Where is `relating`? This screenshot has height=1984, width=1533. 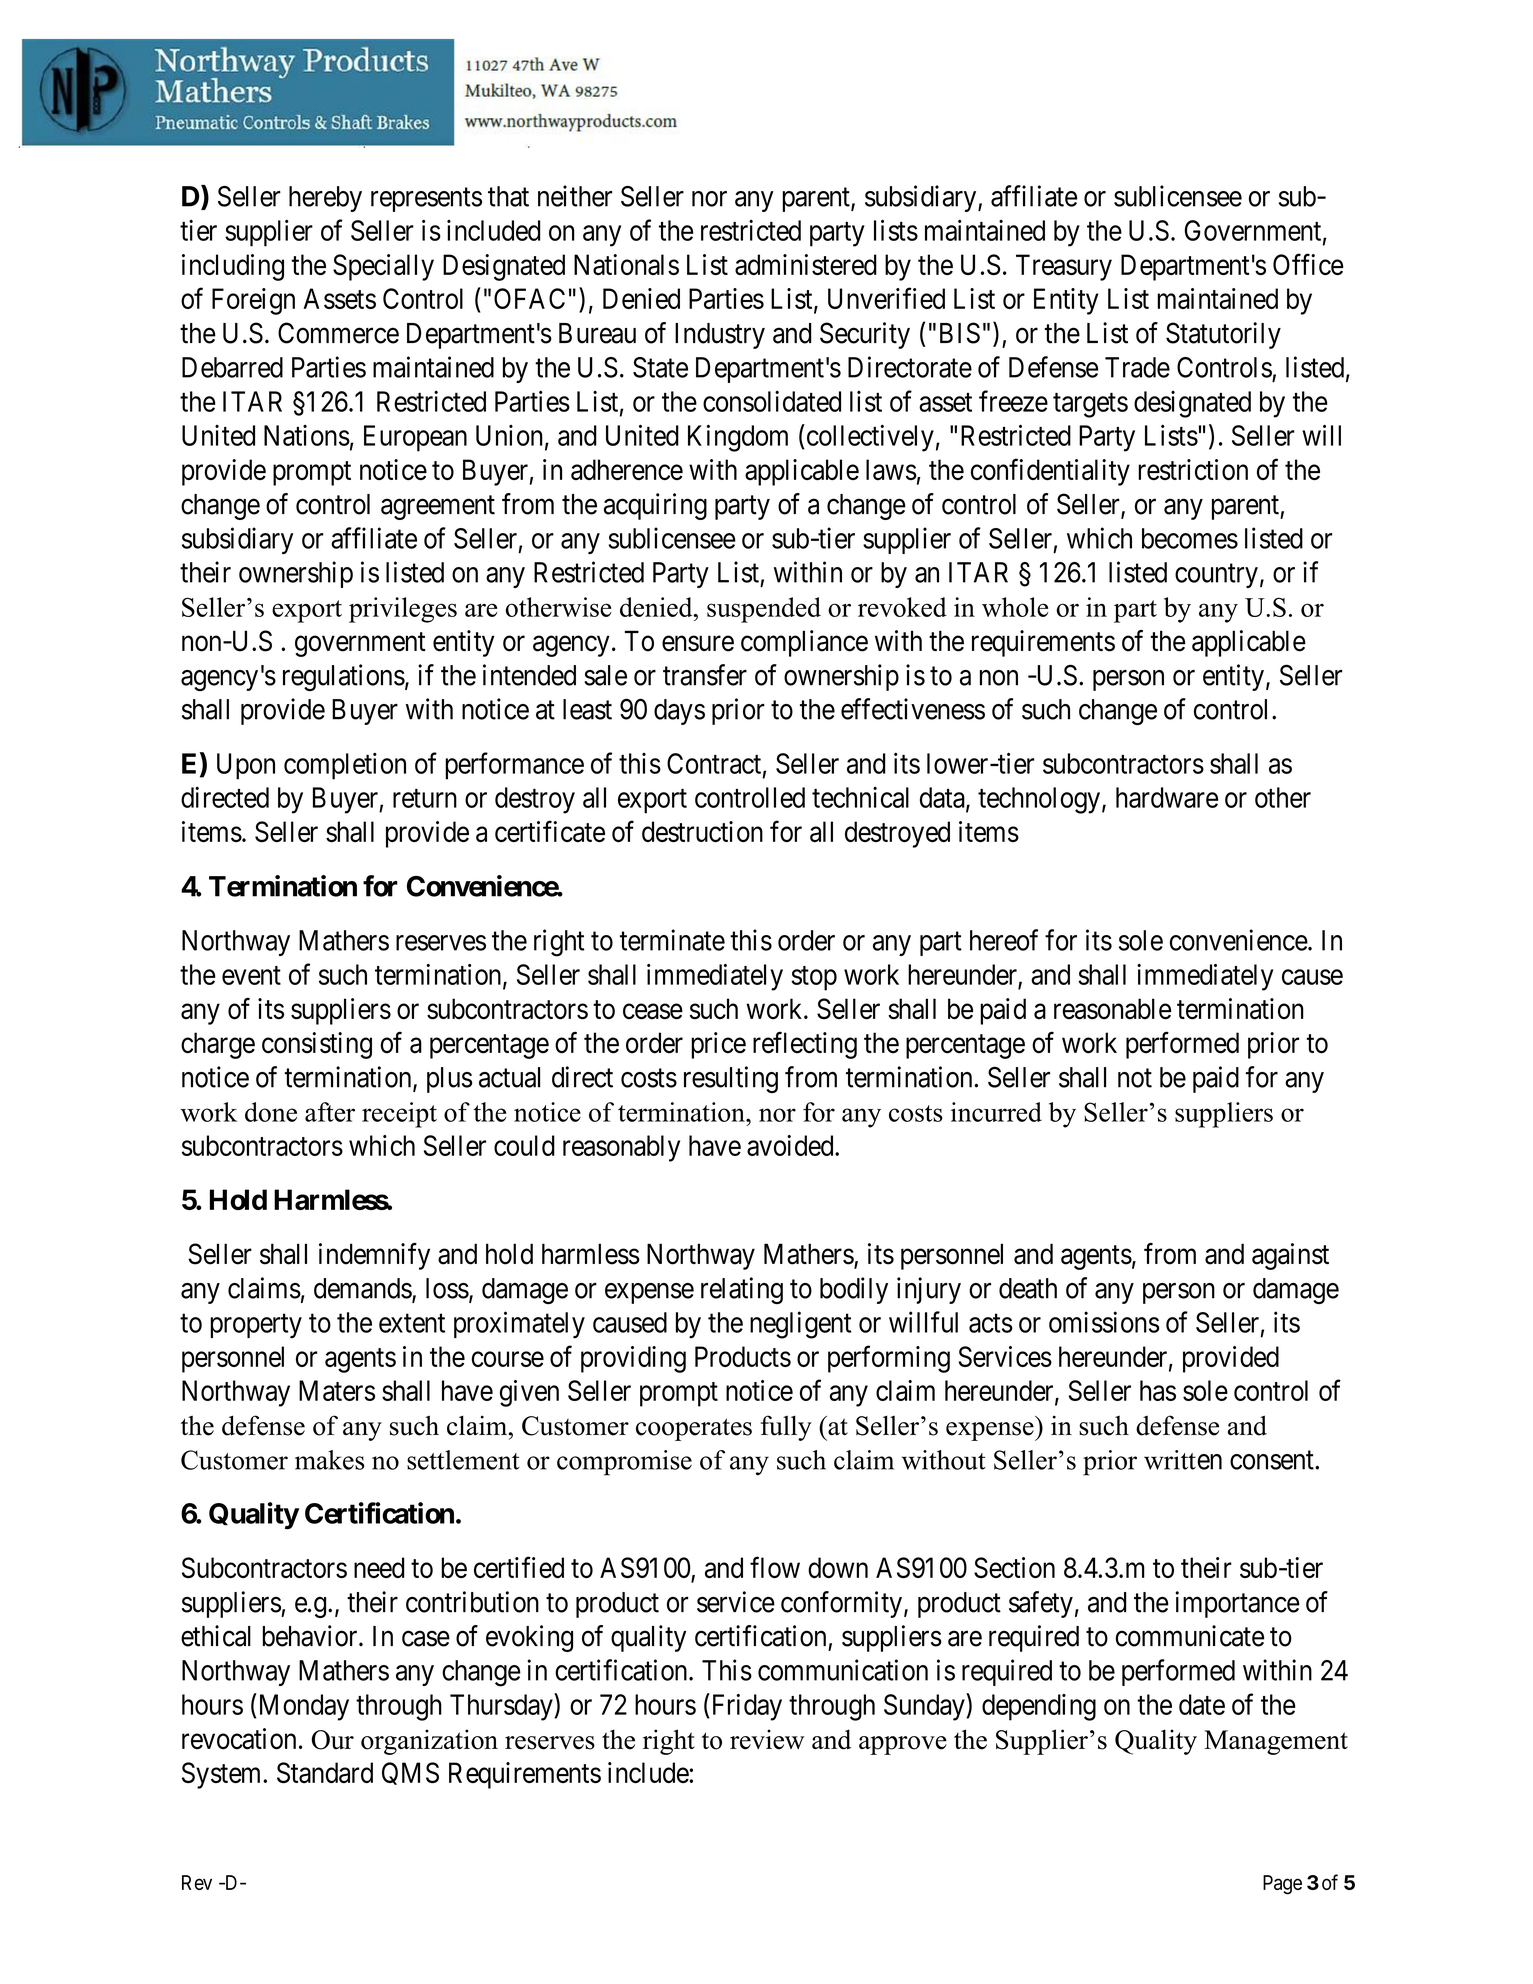
relating is located at coordinates (742, 1290).
